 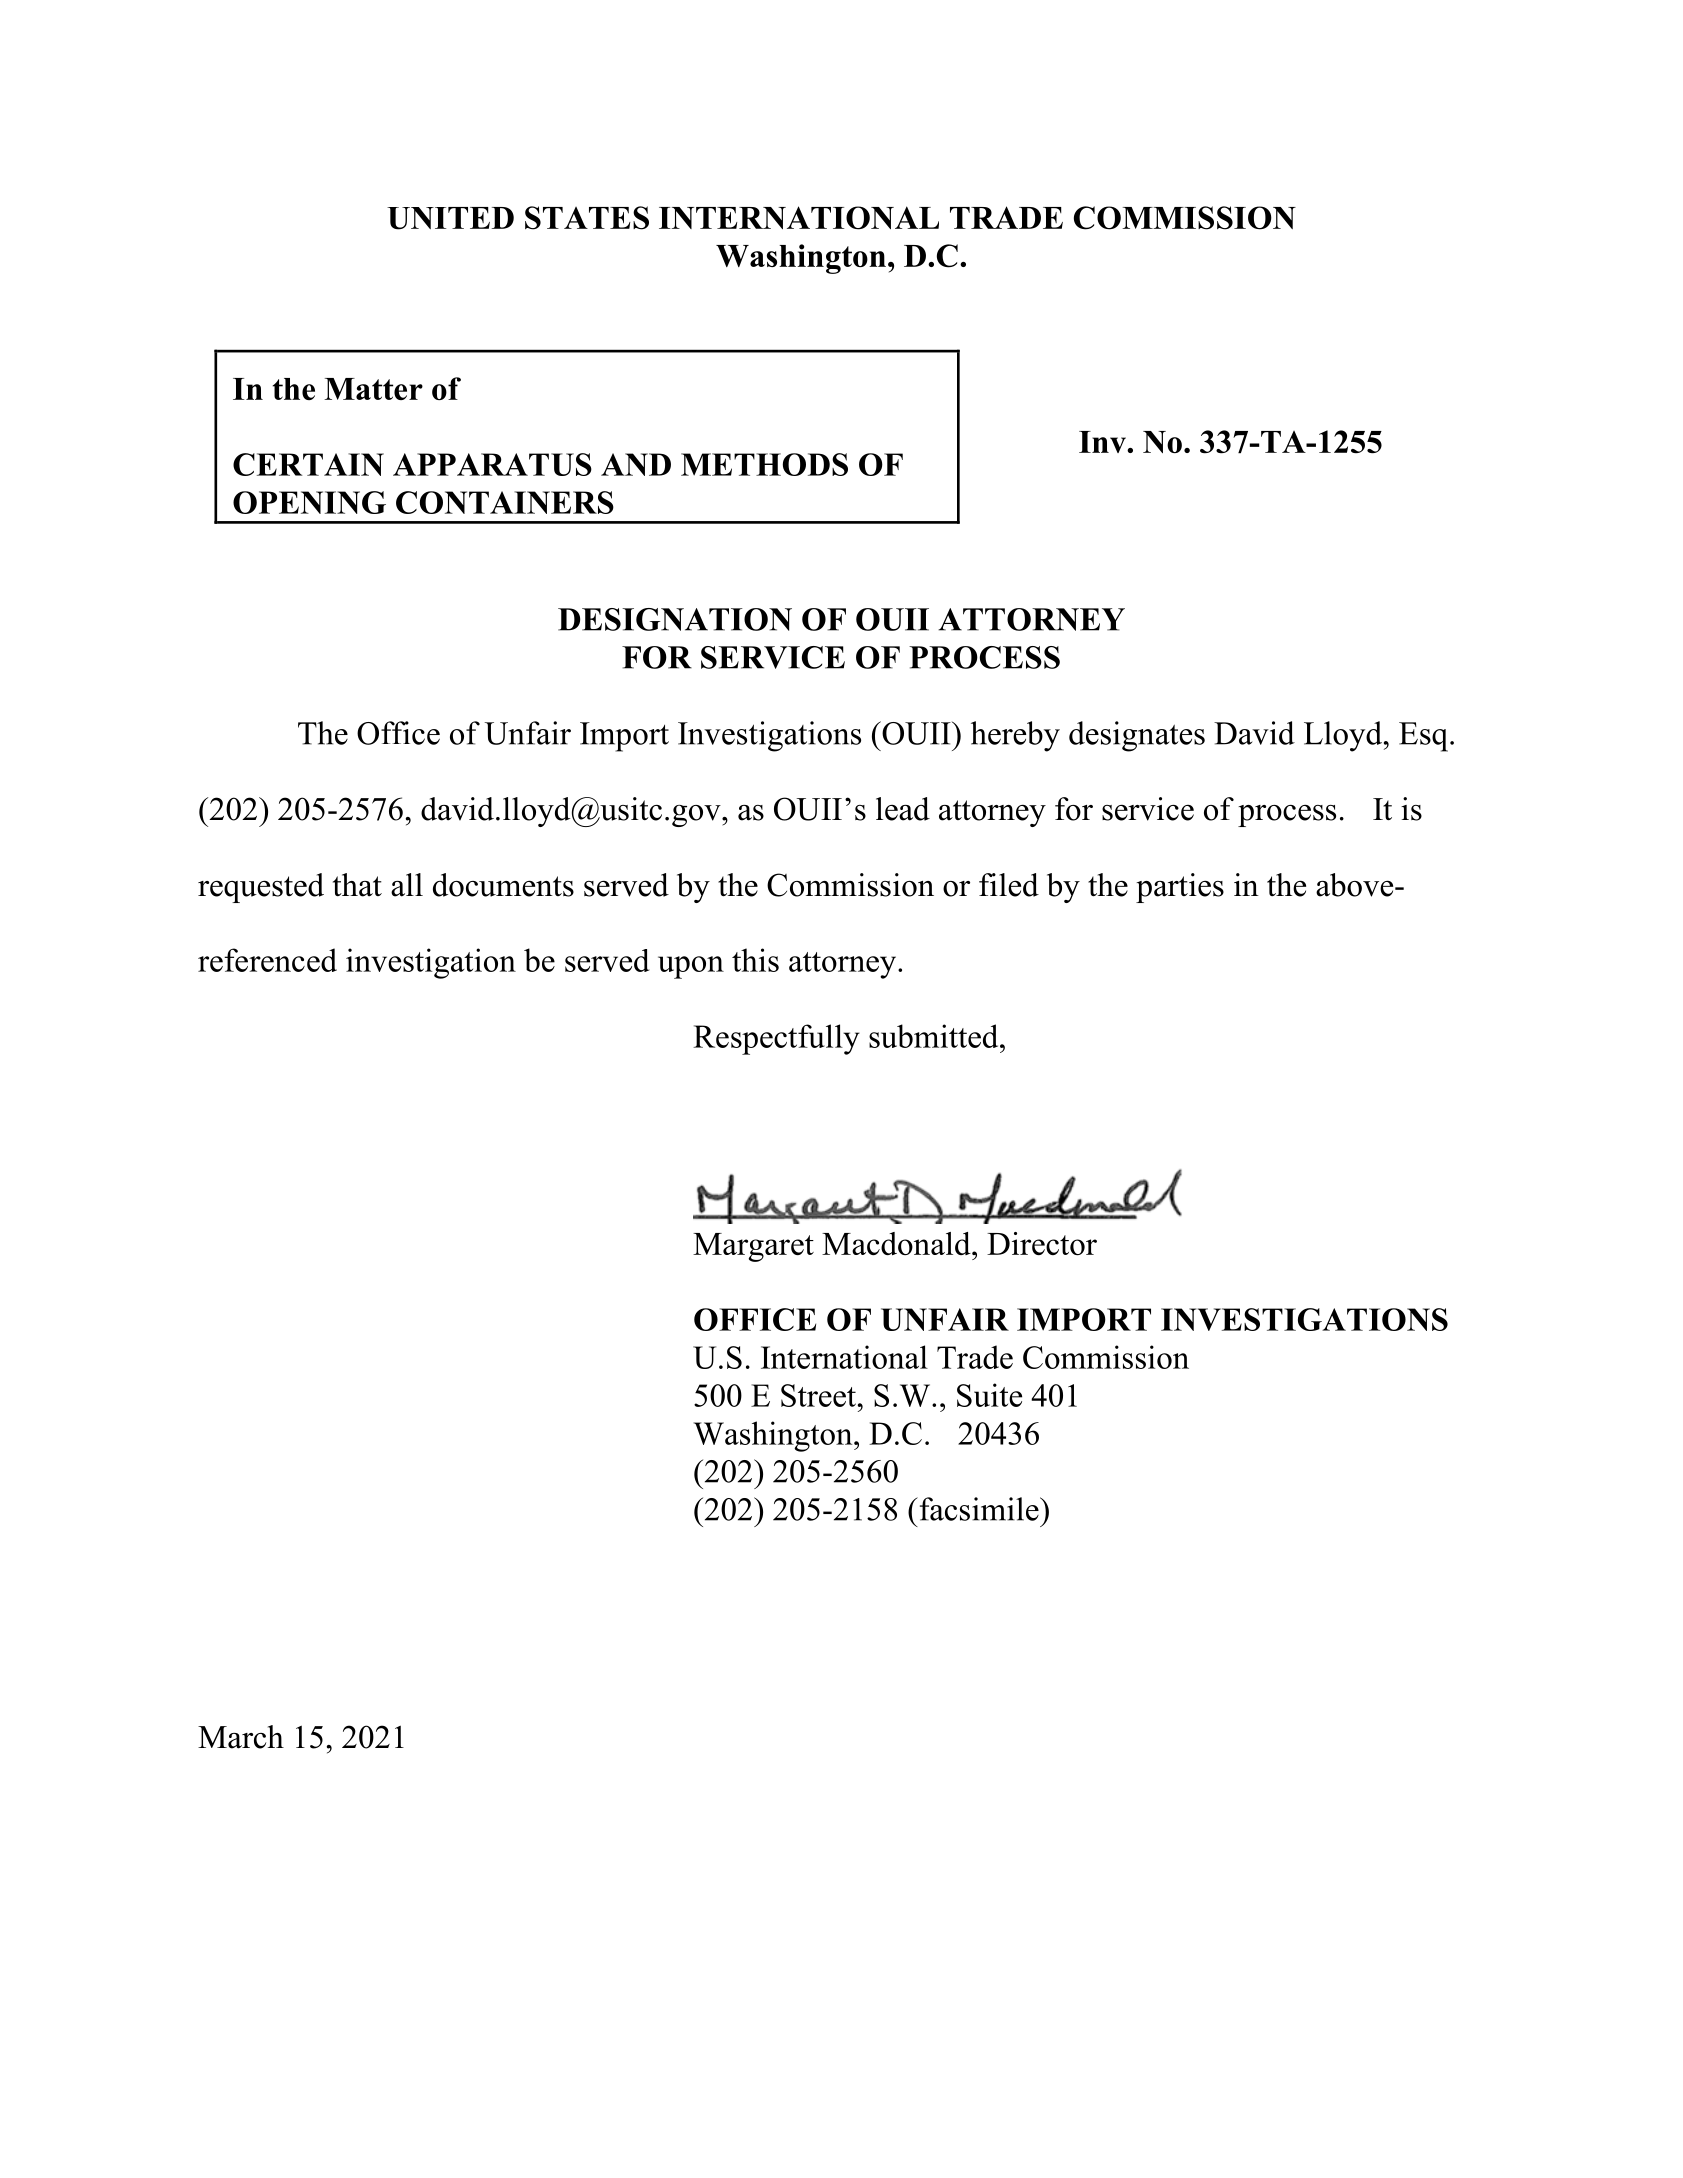 I want to click on Esq, so click(x=1425, y=737).
